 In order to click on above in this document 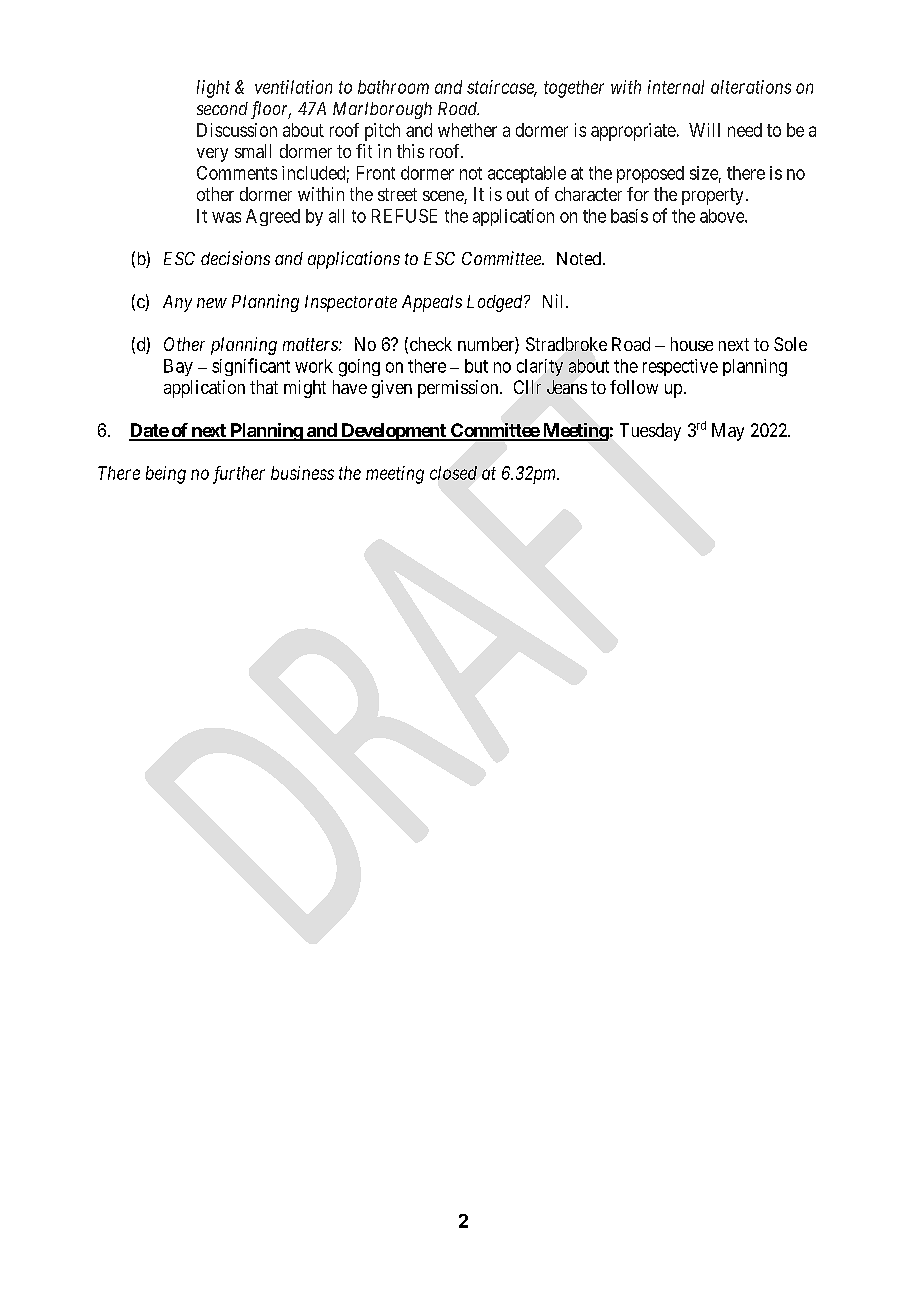, I will do `click(723, 216)`.
